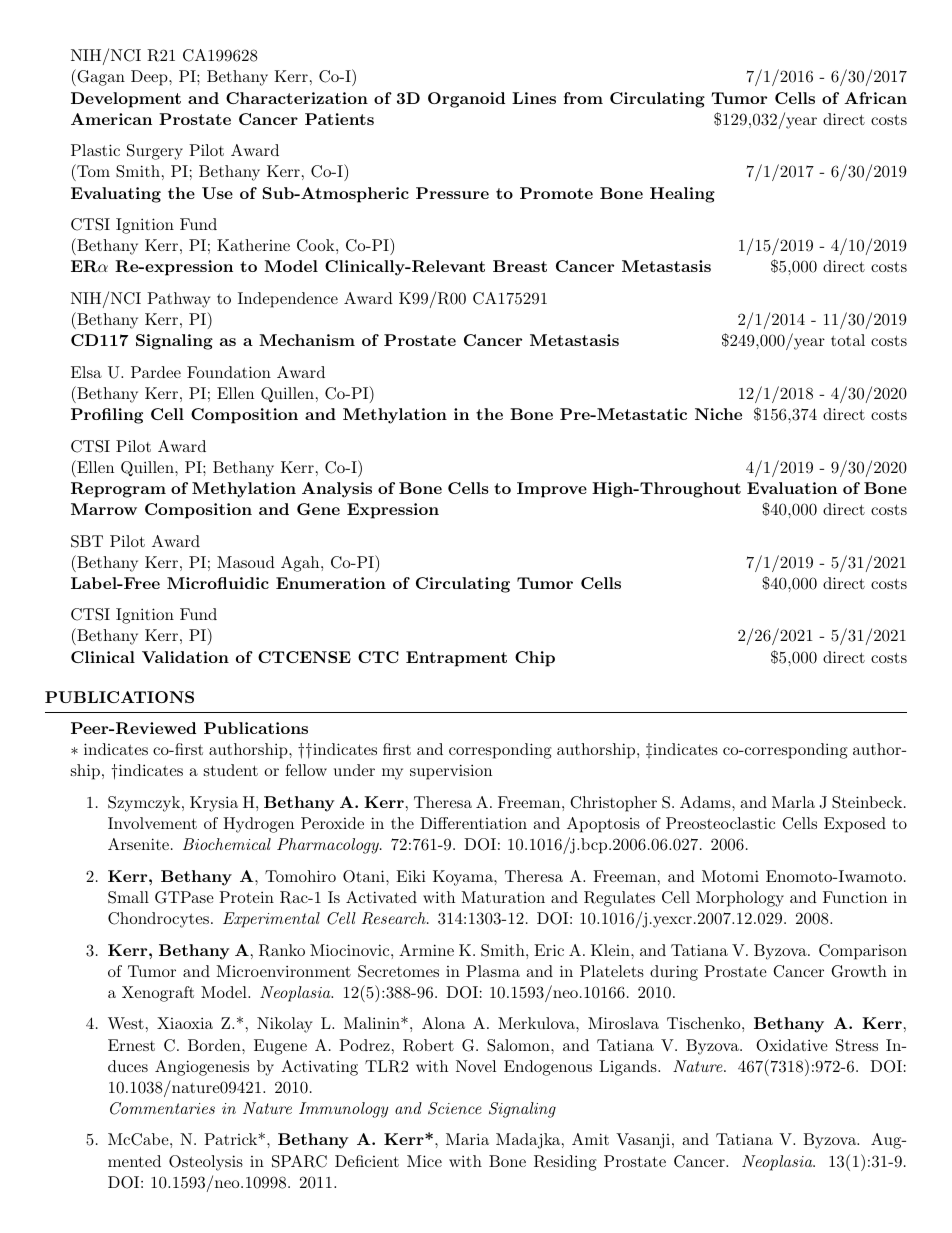  Describe the element at coordinates (150, 78) in the document. I see `Deep` at that location.
